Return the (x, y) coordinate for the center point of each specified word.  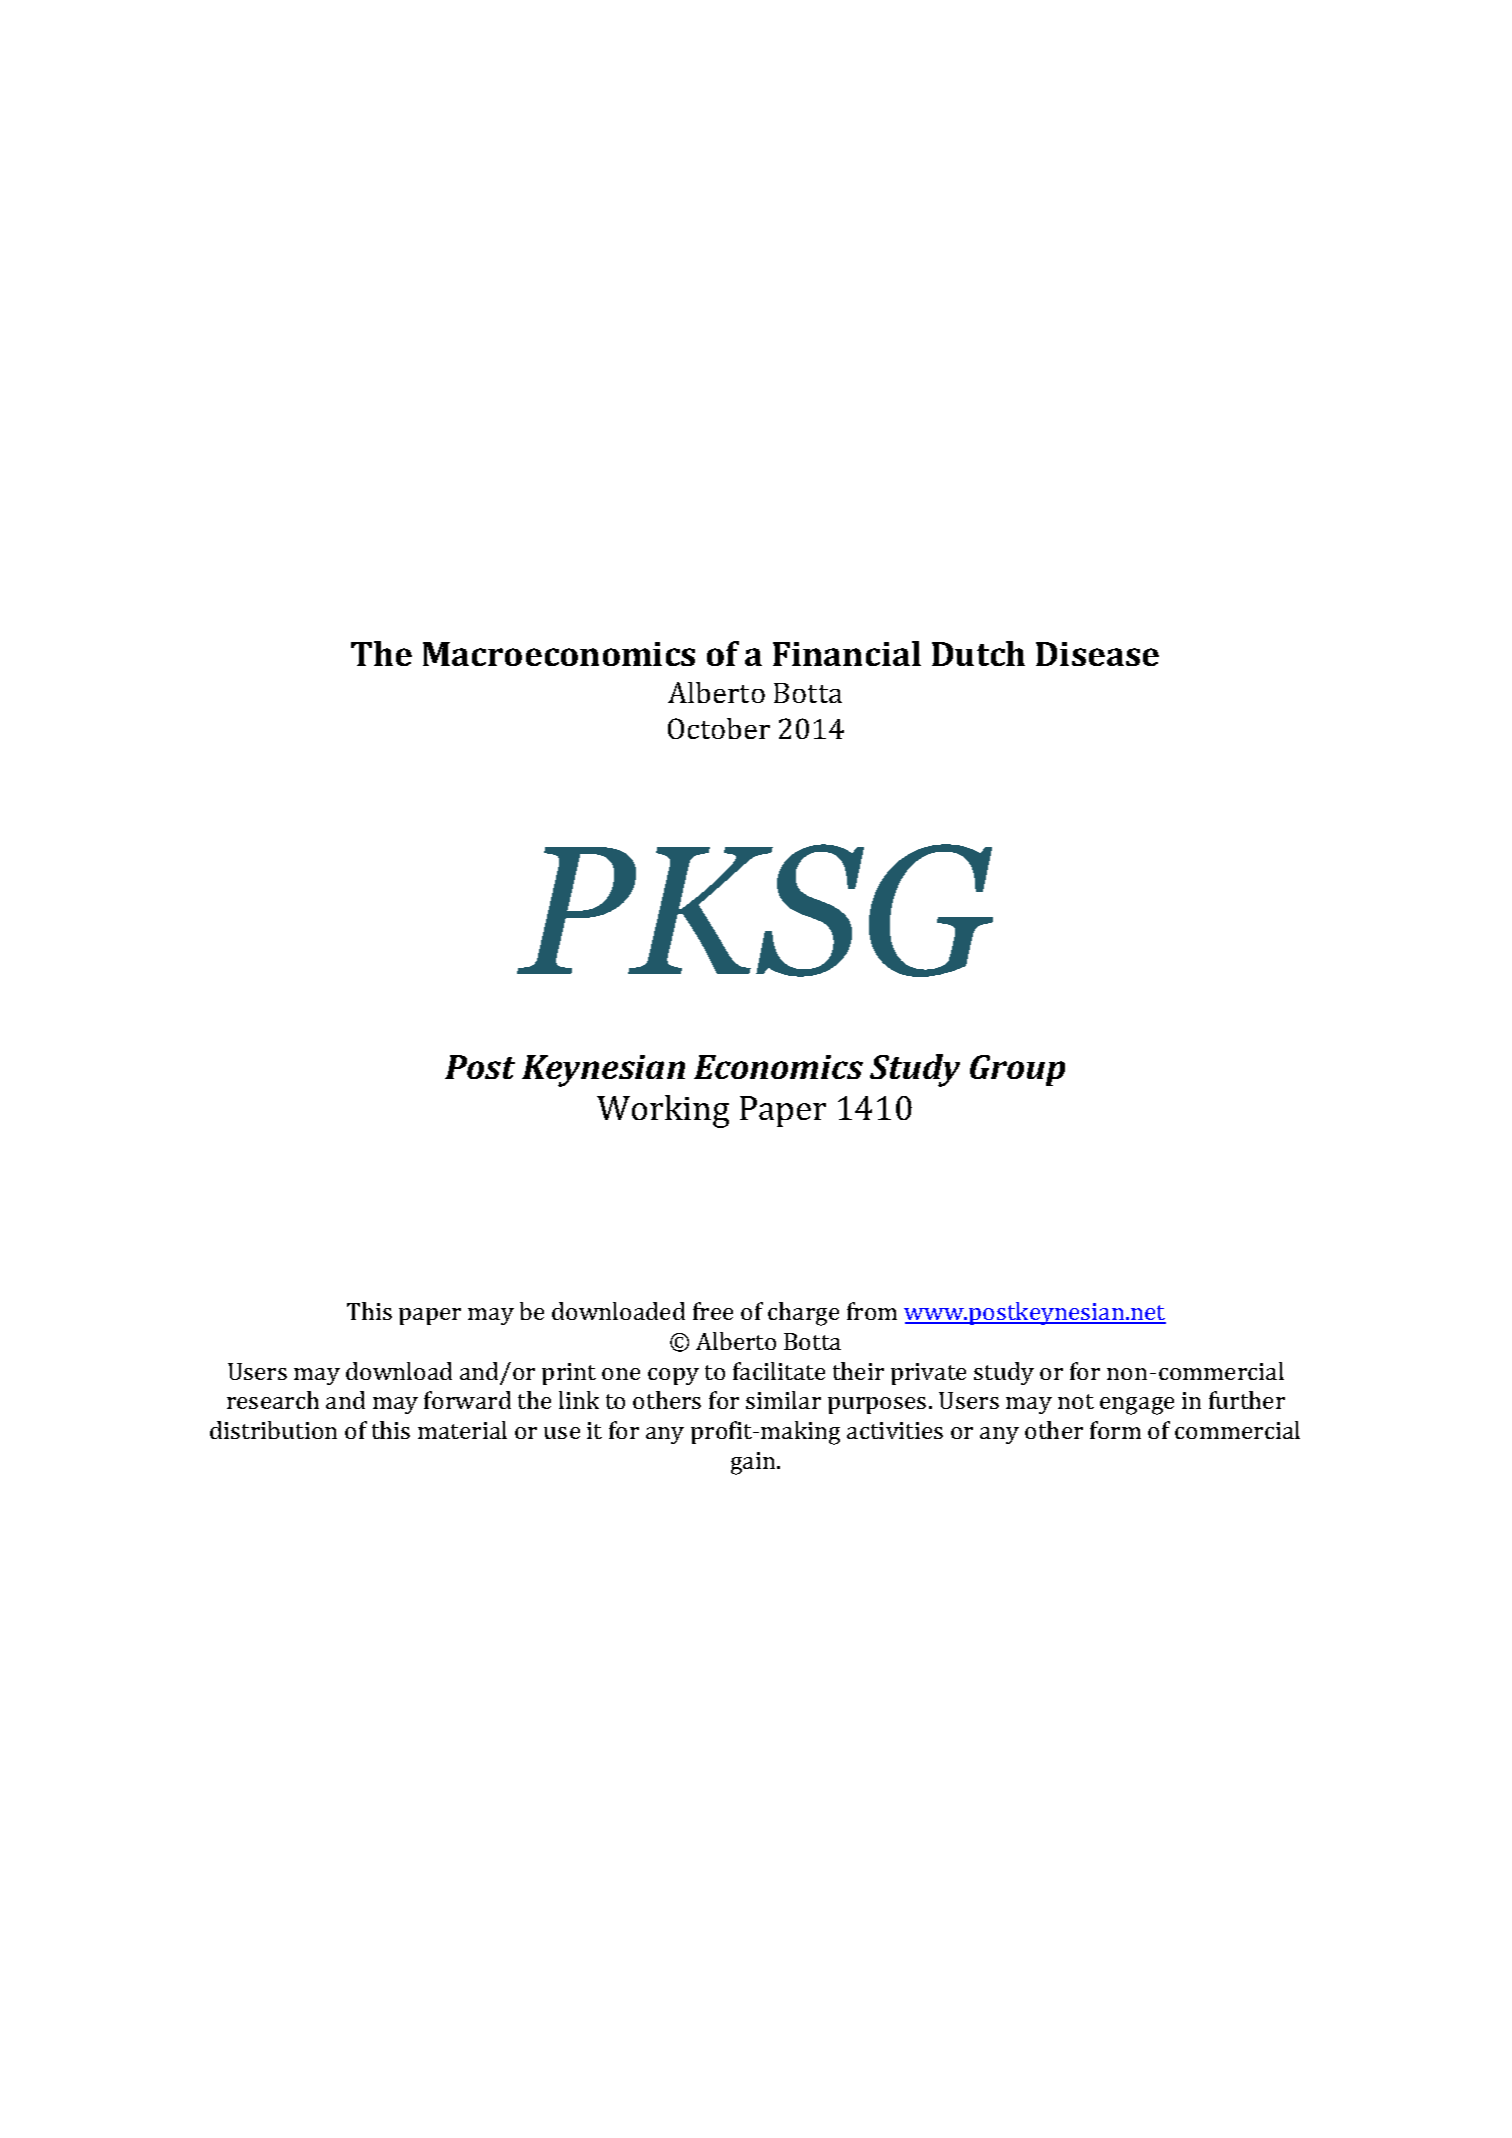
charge (803, 1314)
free (713, 1311)
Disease (1097, 654)
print (569, 1374)
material (462, 1430)
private (928, 1374)
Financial (847, 653)
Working (663, 1111)
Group (1017, 1070)
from (872, 1311)
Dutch (978, 653)
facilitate (779, 1371)
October (719, 728)
